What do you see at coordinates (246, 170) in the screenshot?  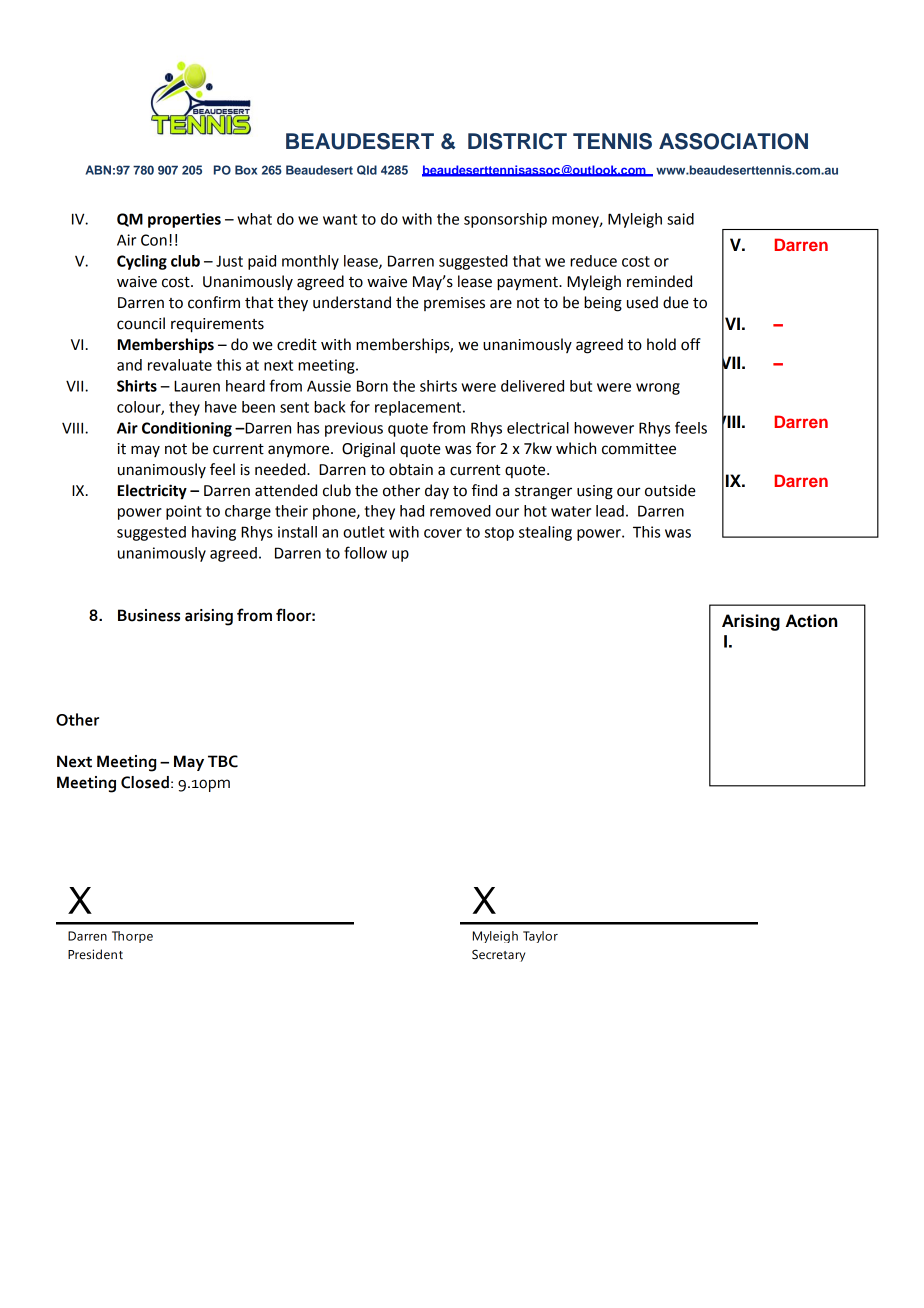 I see `Box` at bounding box center [246, 170].
